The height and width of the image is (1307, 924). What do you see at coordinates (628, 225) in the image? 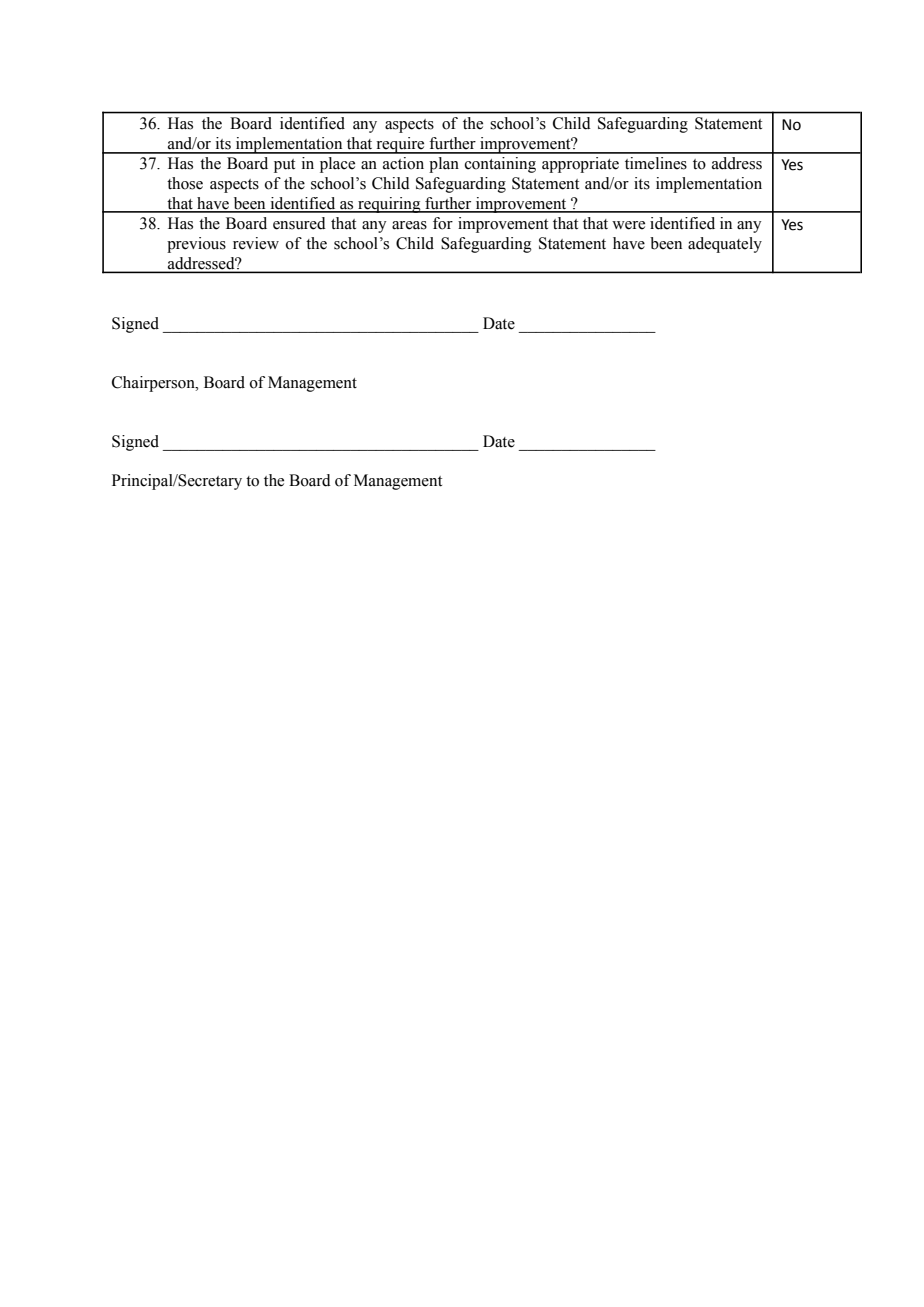
I see `were` at bounding box center [628, 225].
